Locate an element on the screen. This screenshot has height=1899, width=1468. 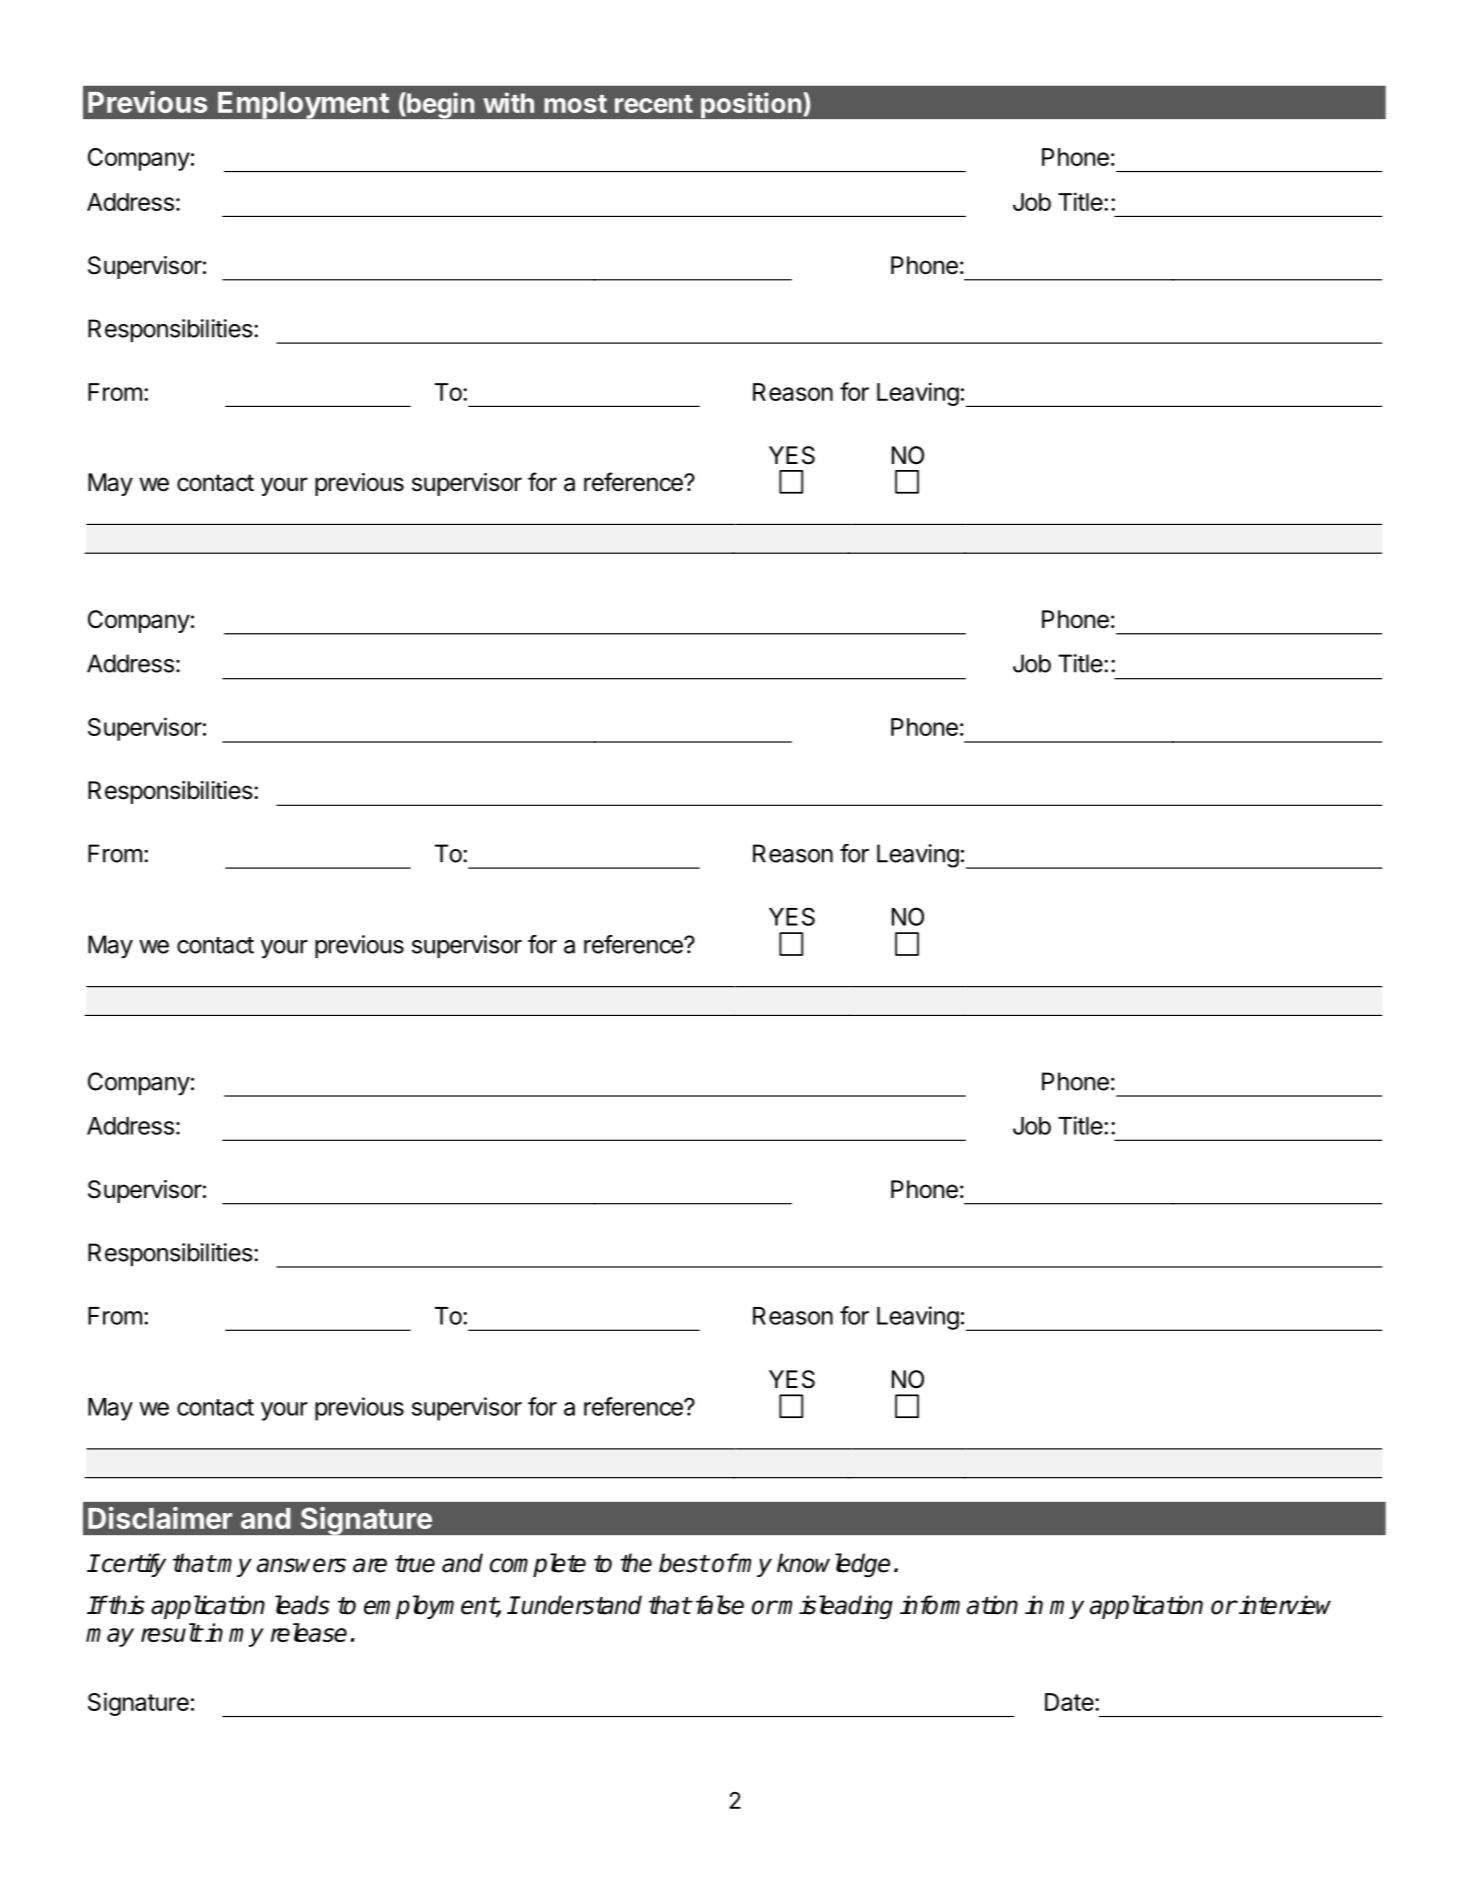
release is located at coordinates (309, 1632).
